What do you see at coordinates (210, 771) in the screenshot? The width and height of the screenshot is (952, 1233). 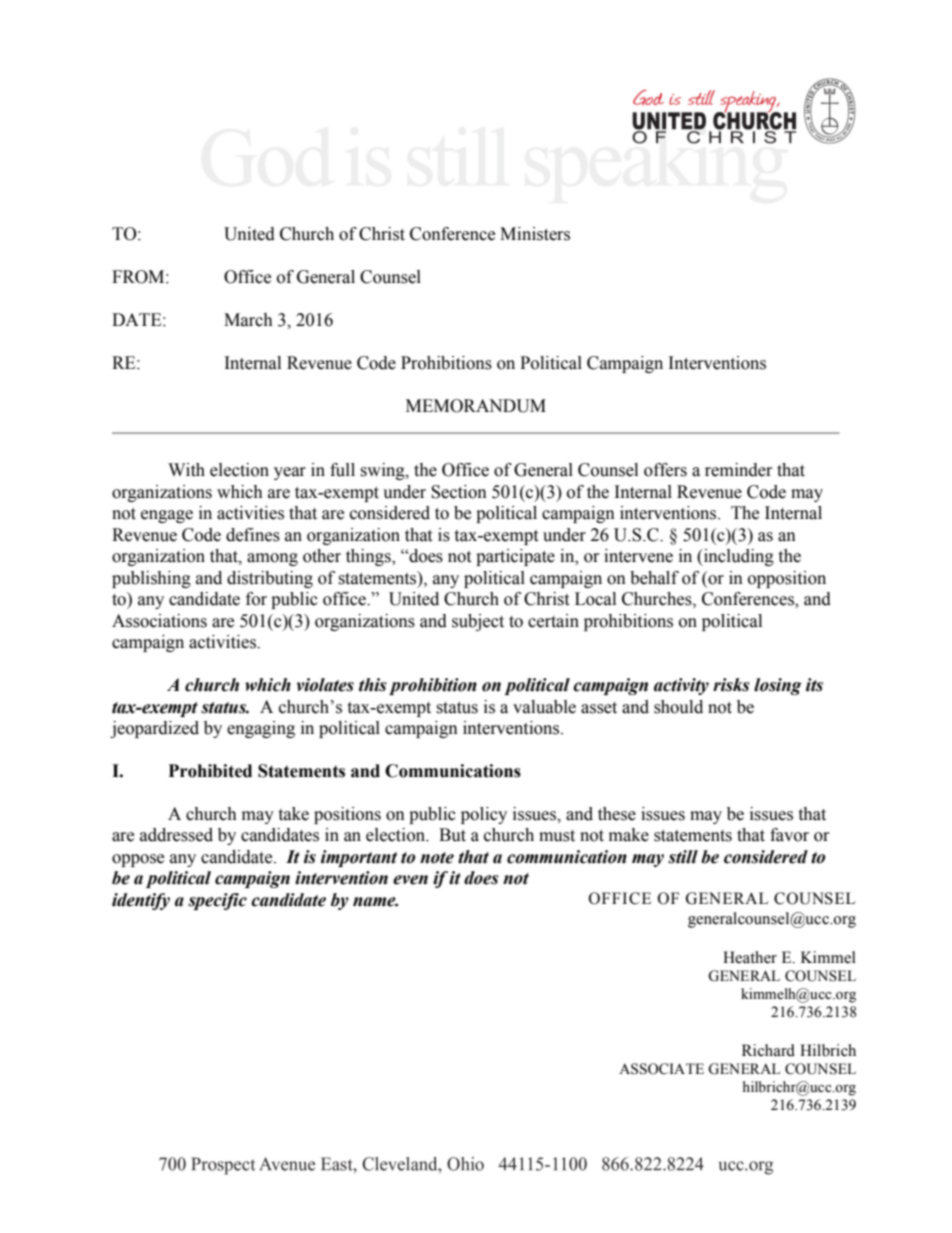 I see `Prohibited` at bounding box center [210, 771].
